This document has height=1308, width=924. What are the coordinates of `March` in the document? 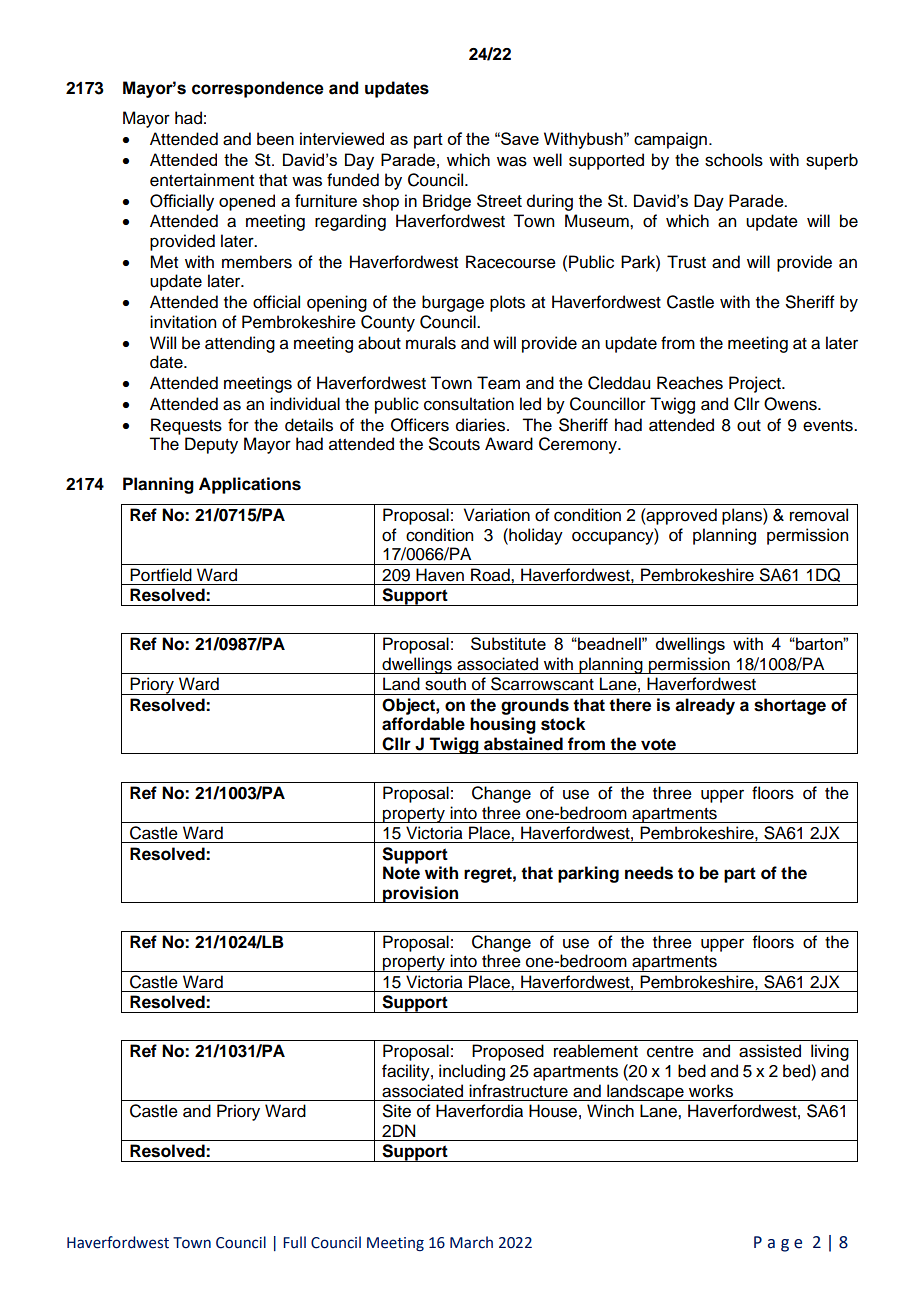 It's located at (471, 1242).
